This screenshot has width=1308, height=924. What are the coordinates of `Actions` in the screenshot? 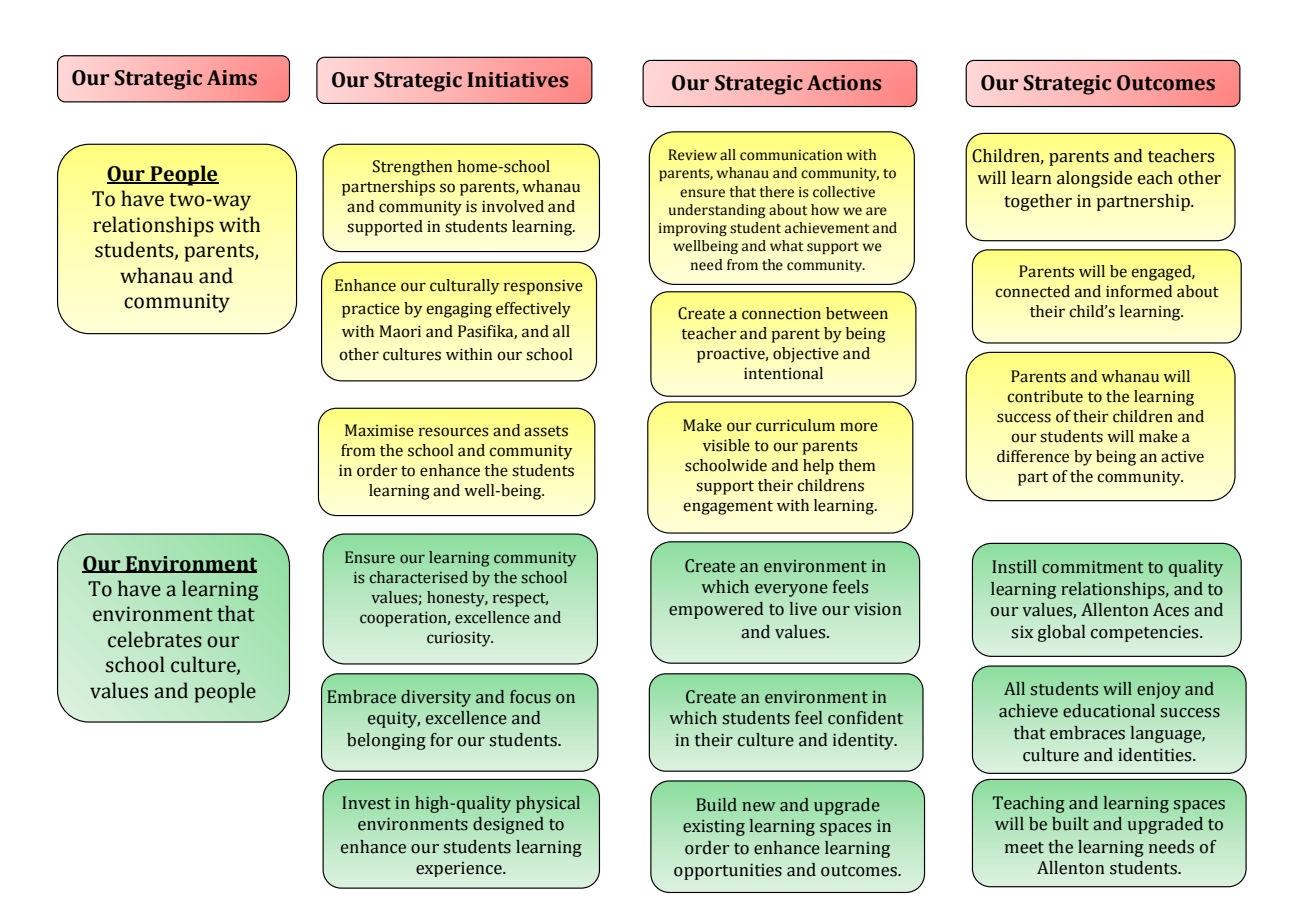 It's located at (844, 83).
